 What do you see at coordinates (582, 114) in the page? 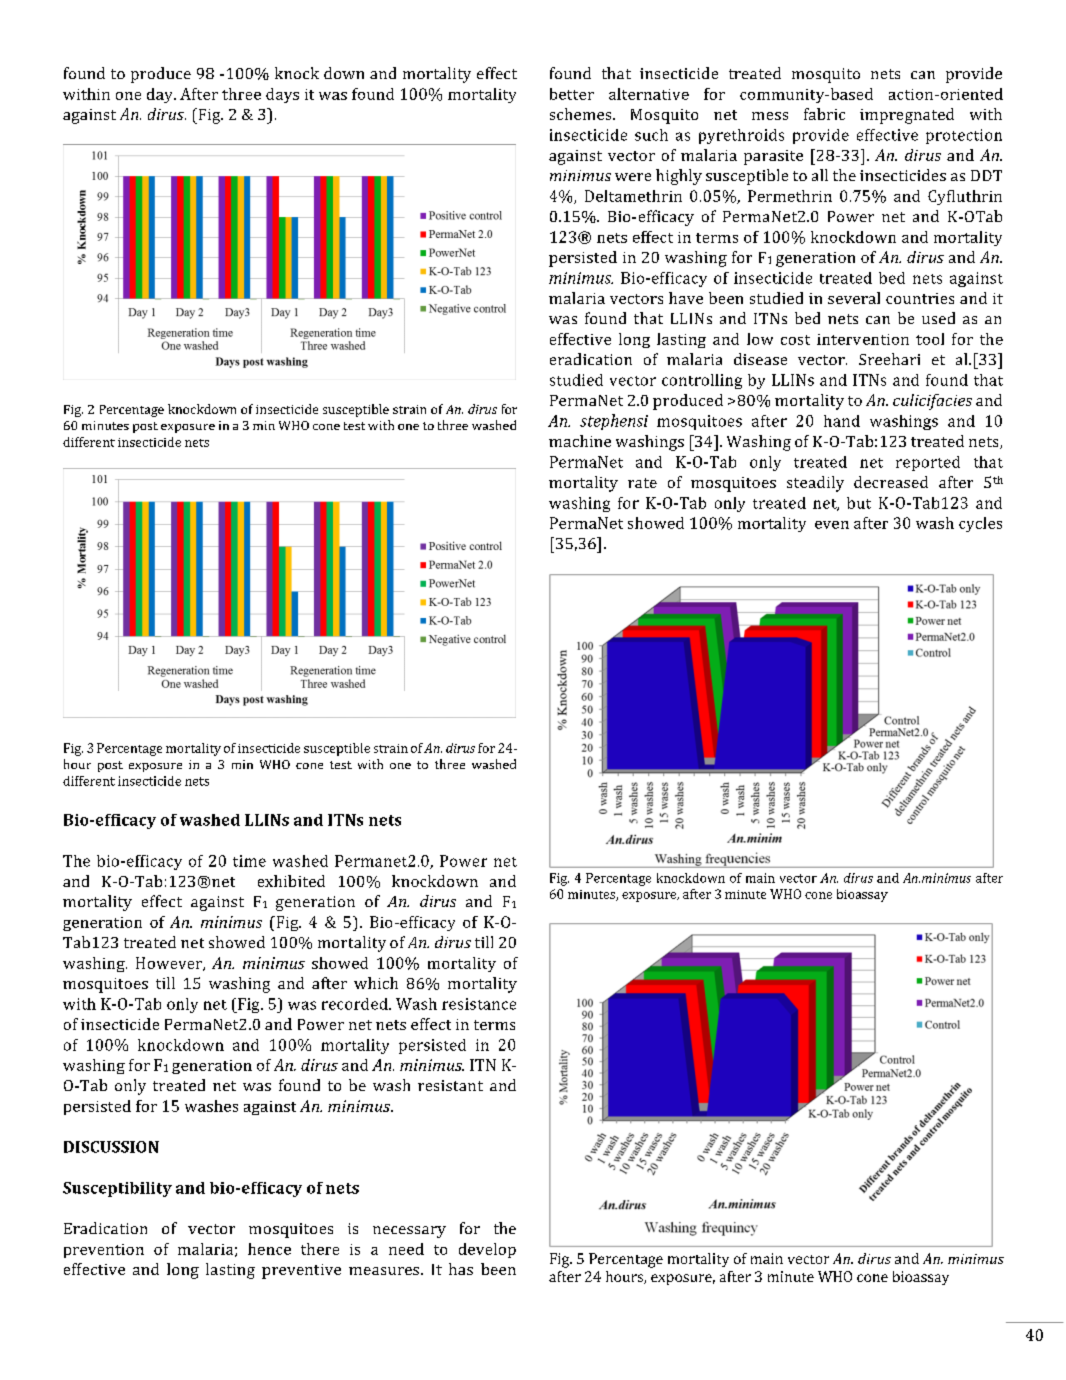
I see `schemes` at bounding box center [582, 114].
